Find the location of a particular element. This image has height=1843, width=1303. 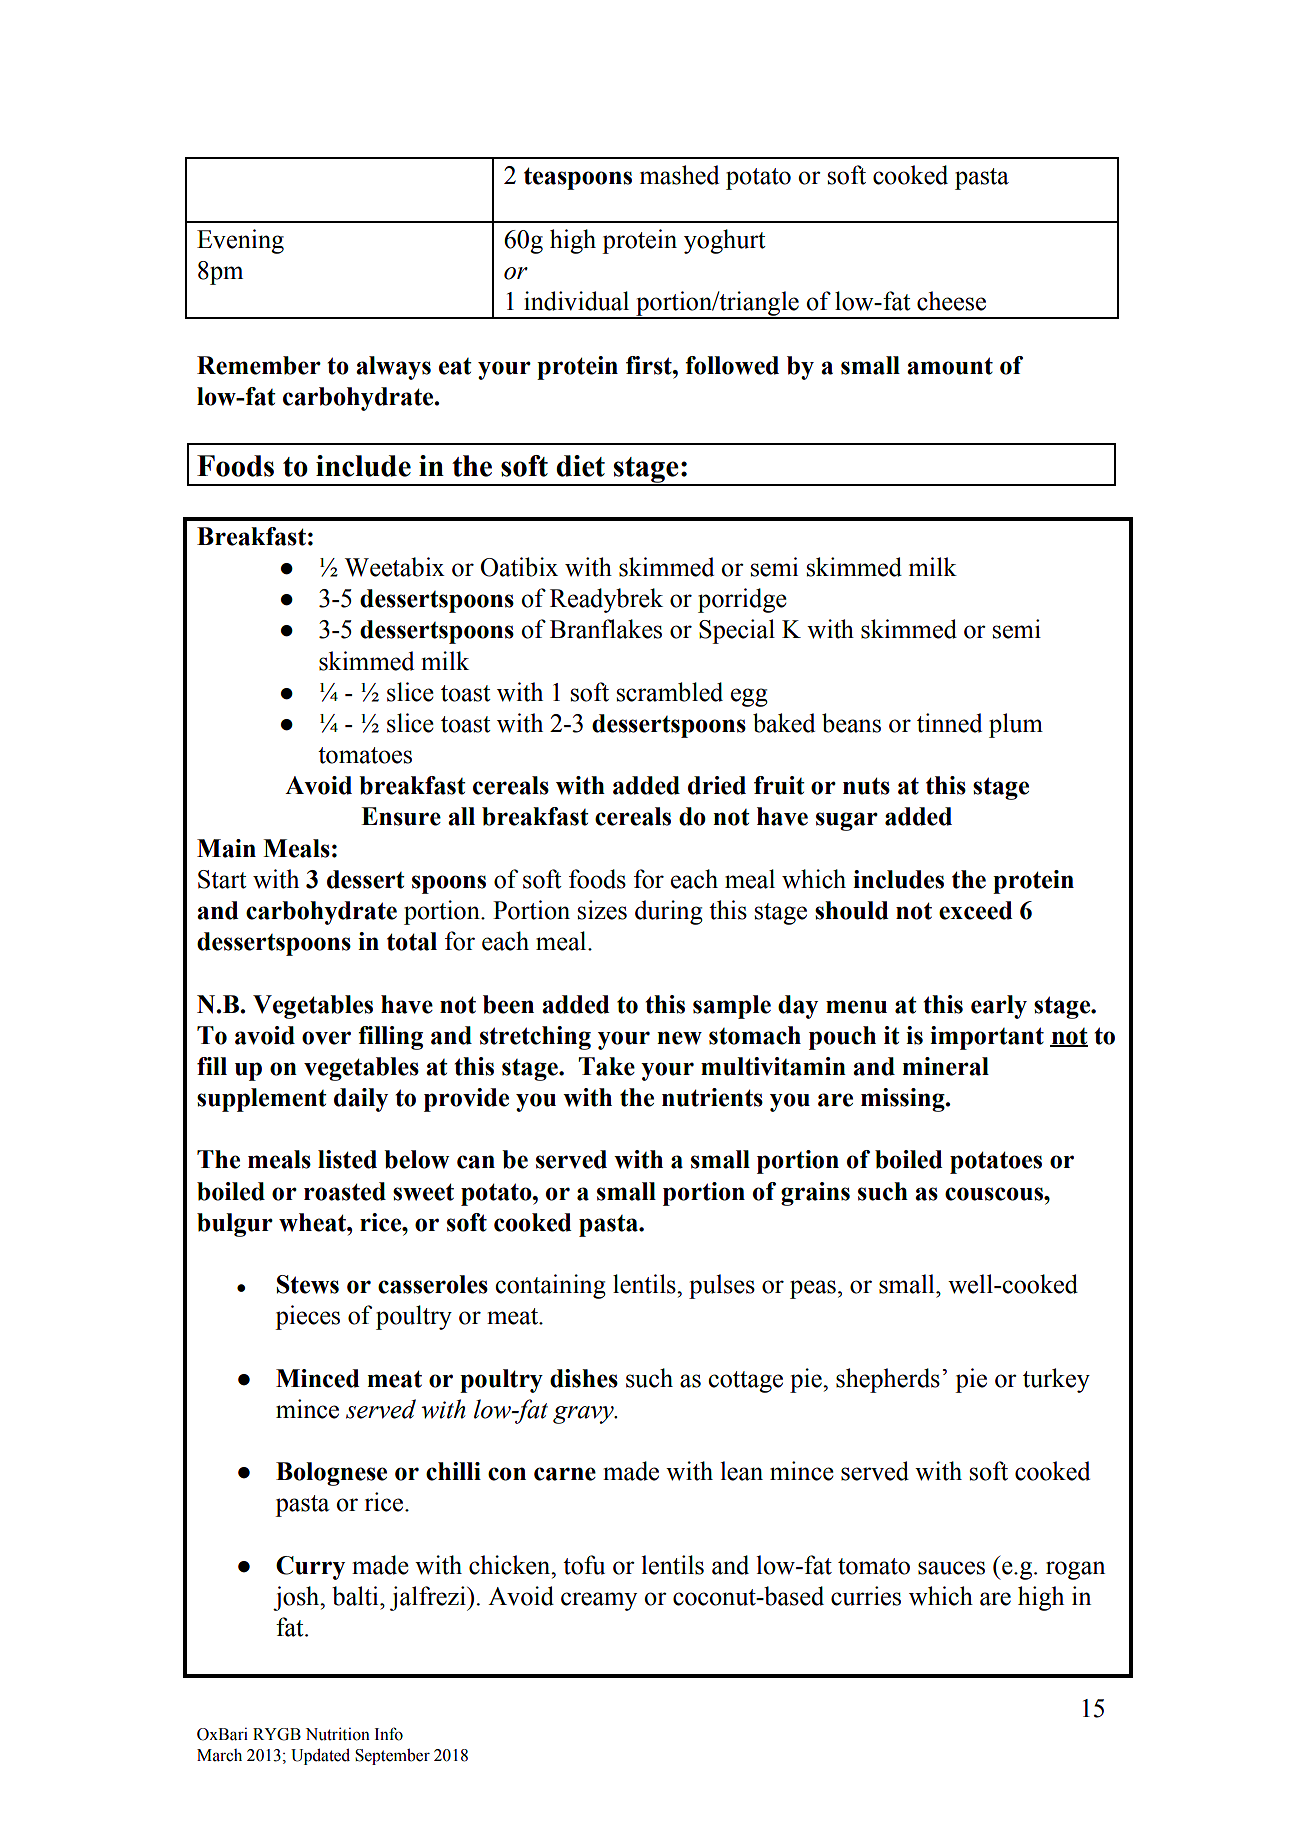

Evening is located at coordinates (240, 241).
